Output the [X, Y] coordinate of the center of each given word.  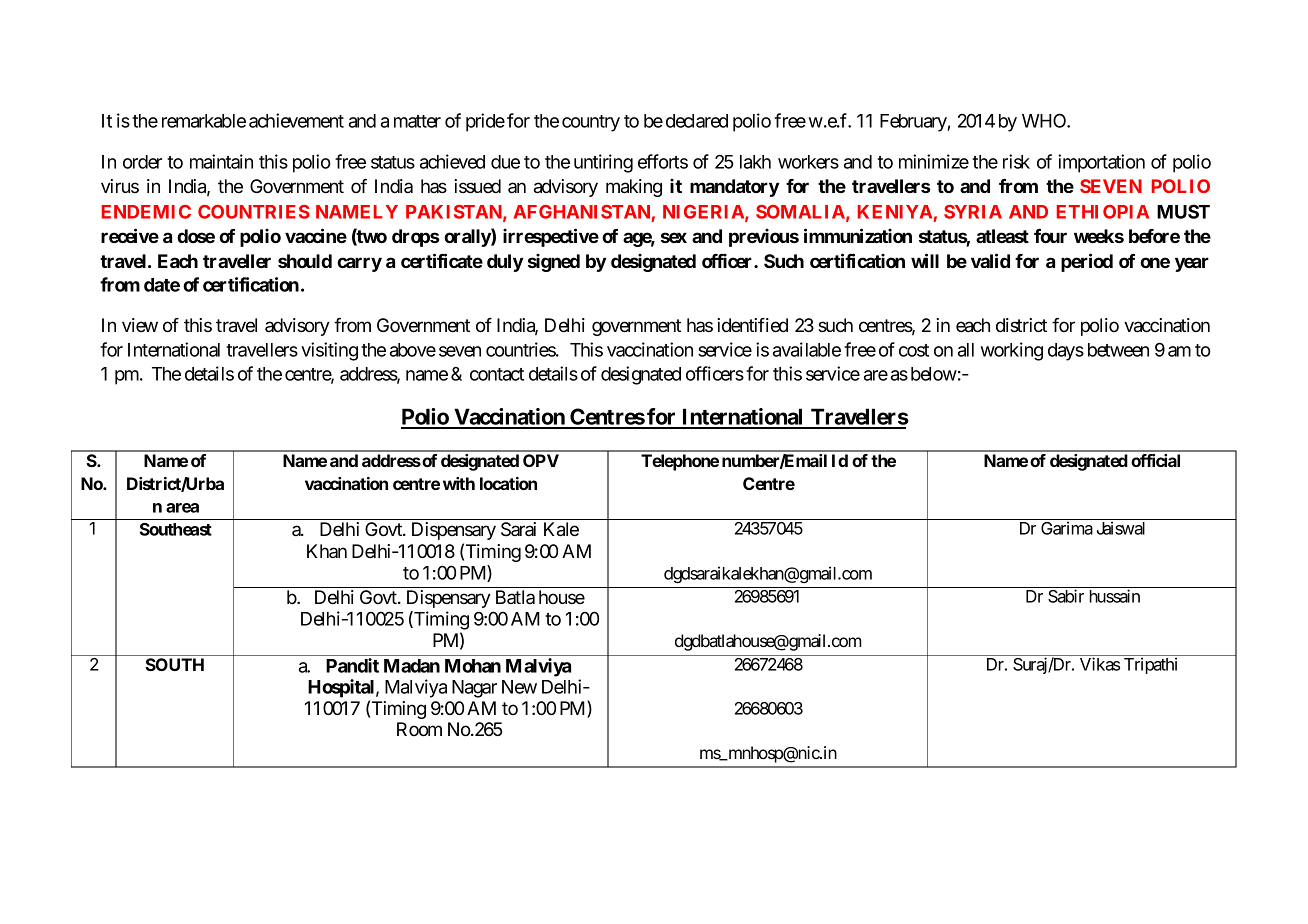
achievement [296, 120]
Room [419, 729]
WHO [1045, 120]
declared [697, 121]
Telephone [680, 462]
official [1155, 460]
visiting [329, 351]
